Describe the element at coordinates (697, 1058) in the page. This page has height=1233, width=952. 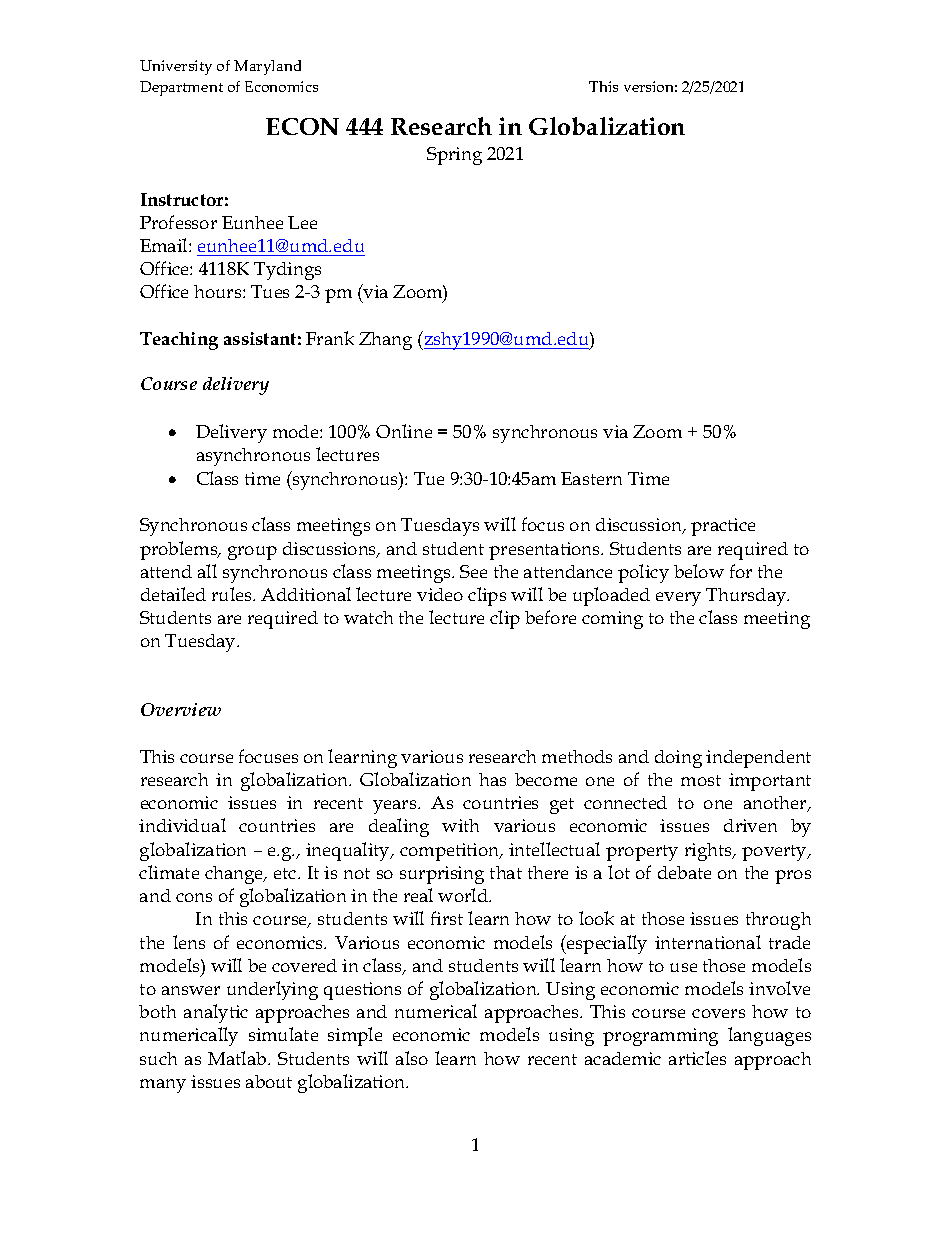
I see `articles` at that location.
